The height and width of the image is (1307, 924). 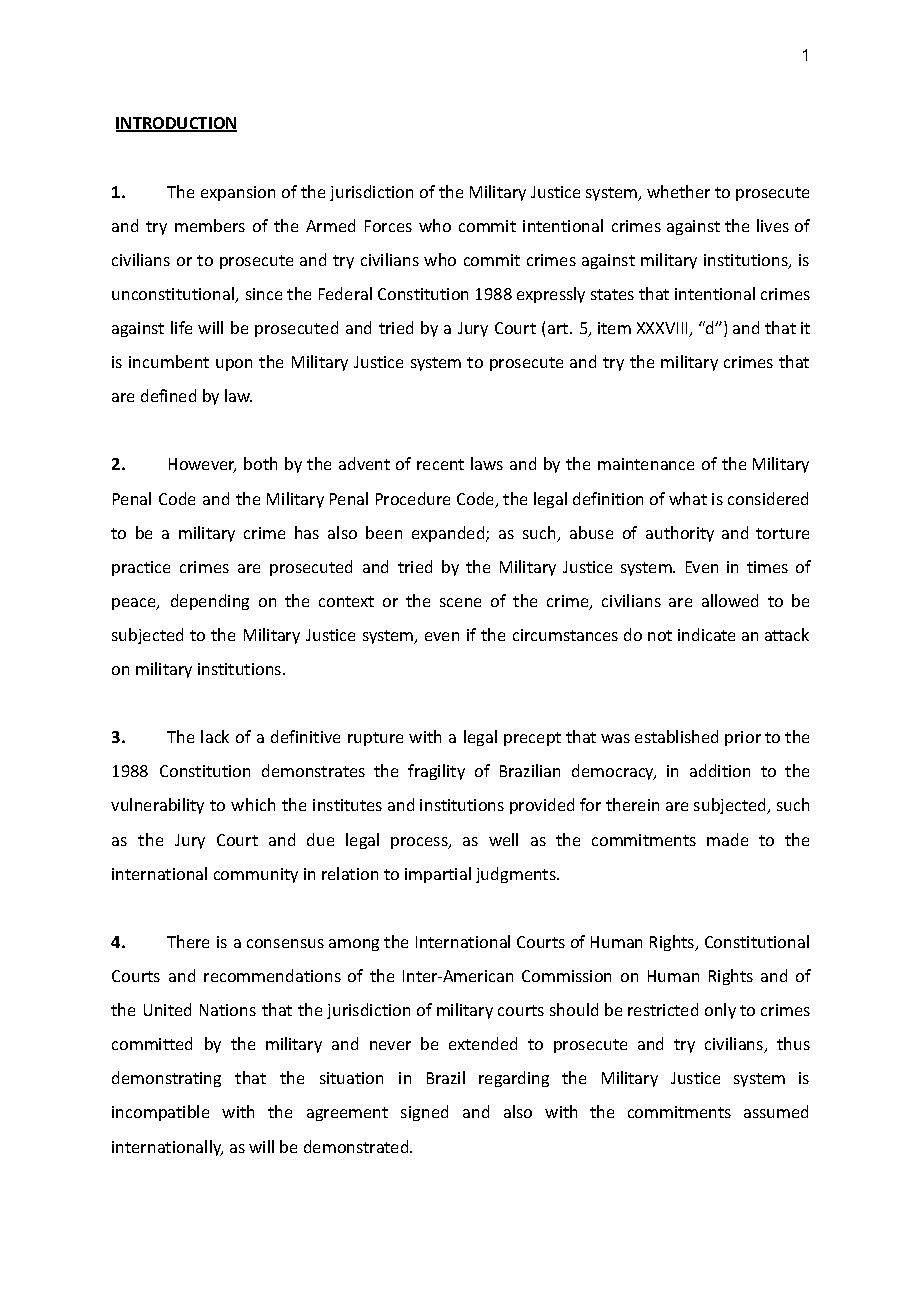 I want to click on scene, so click(x=460, y=602).
